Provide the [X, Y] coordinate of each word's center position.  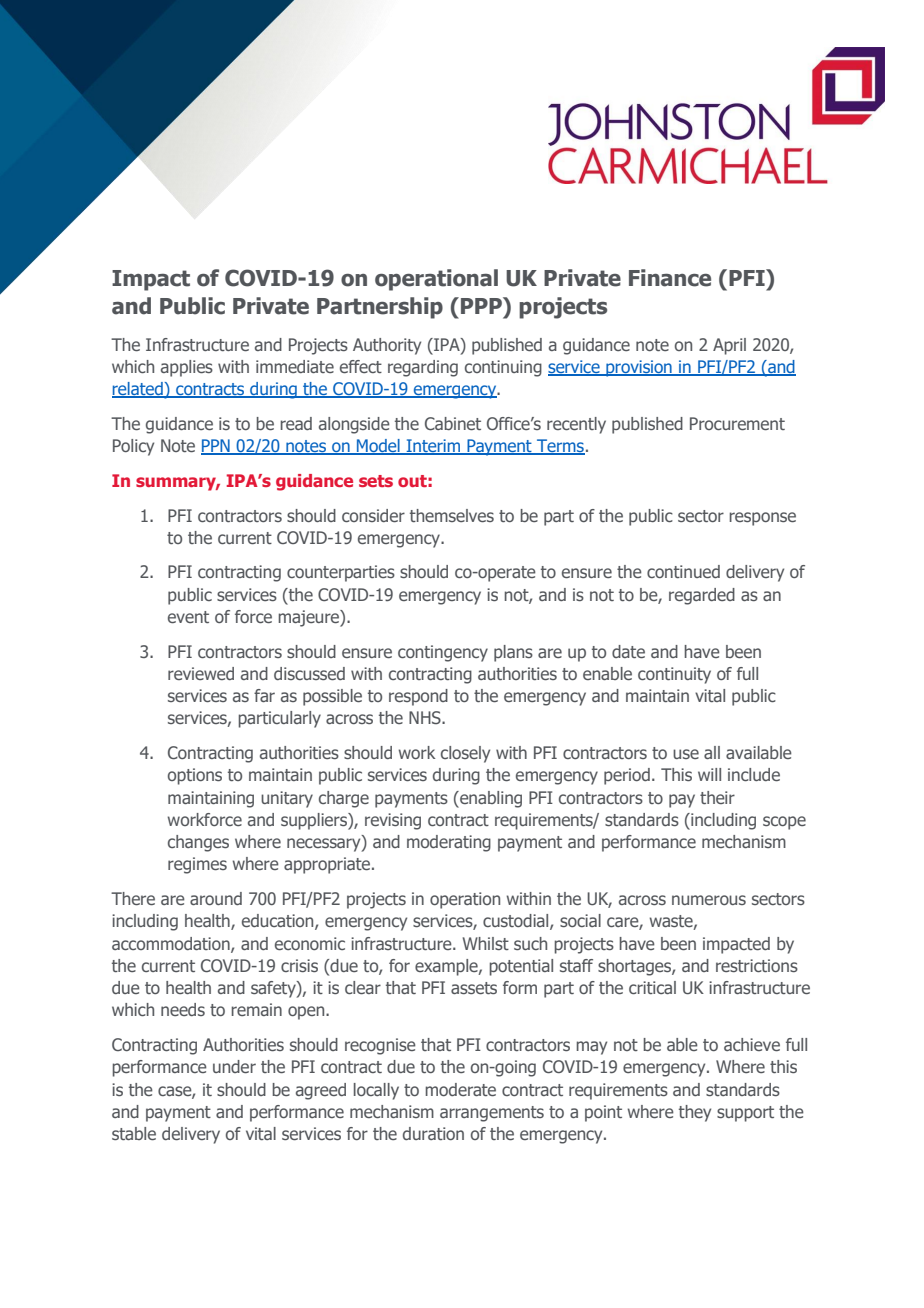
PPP [482, 305]
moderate [461, 1089]
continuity [674, 675]
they [695, 1113]
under [234, 1066]
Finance [670, 278]
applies [187, 368]
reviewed [201, 673]
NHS [426, 717]
